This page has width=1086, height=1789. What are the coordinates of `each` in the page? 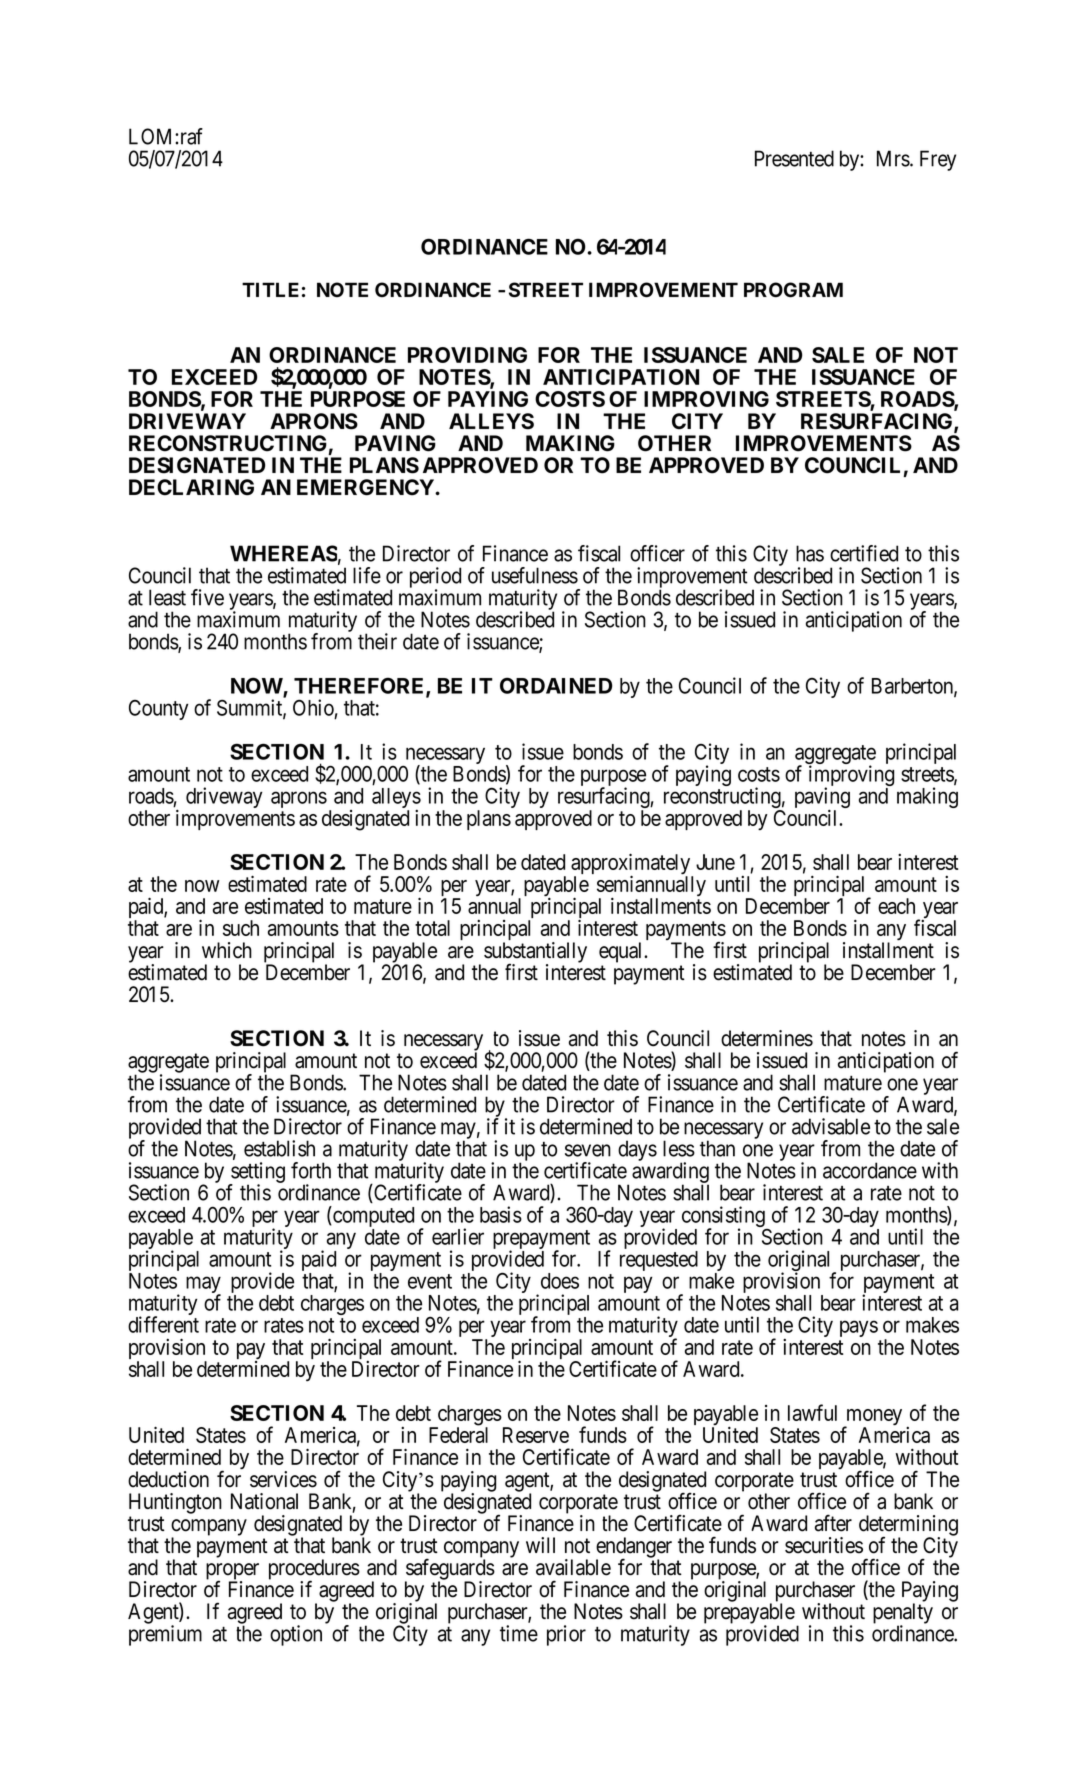 It's located at (896, 906).
